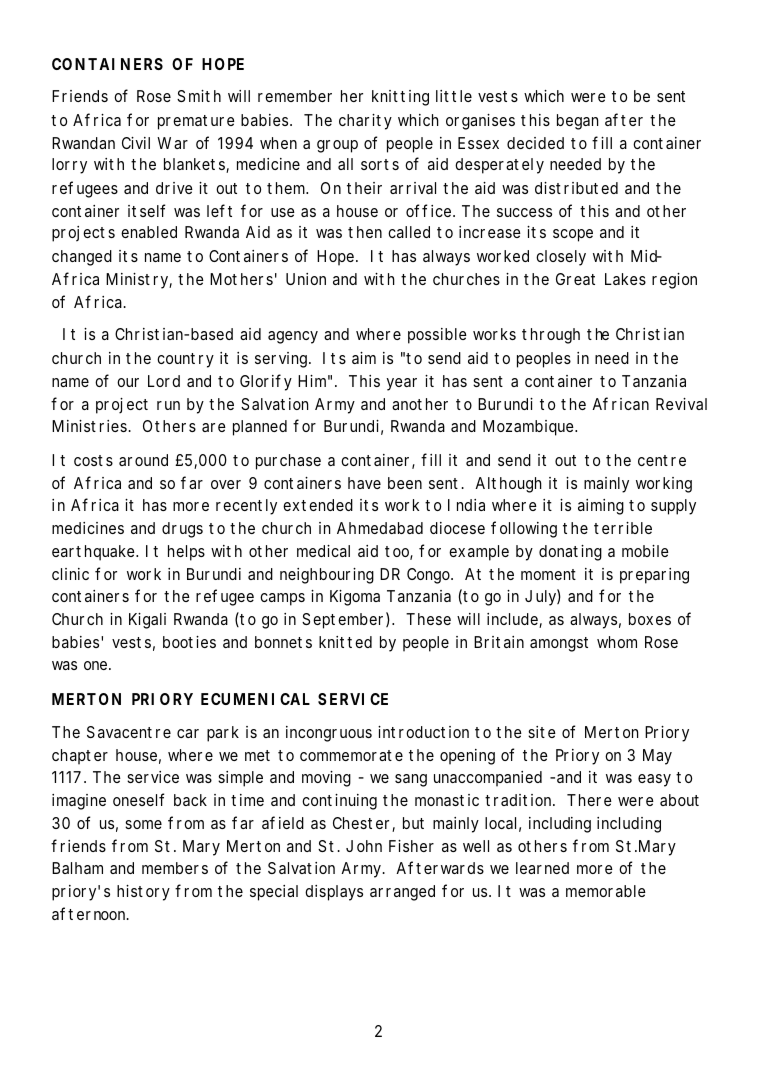 The image size is (762, 1081). Describe the element at coordinates (617, 642) in the page. I see `whom` at that location.
